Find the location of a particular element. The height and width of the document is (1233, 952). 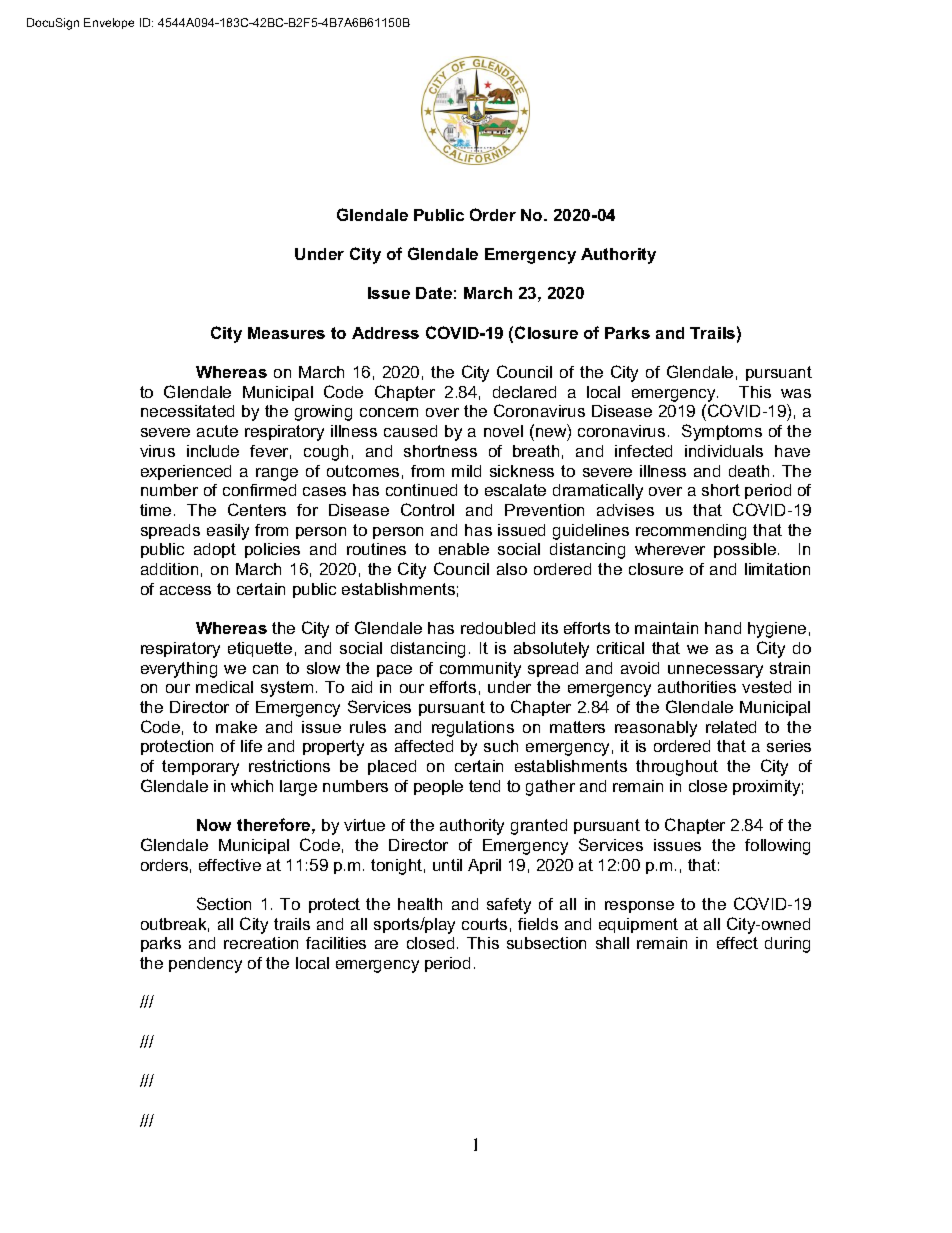

regulations is located at coordinates (473, 729).
